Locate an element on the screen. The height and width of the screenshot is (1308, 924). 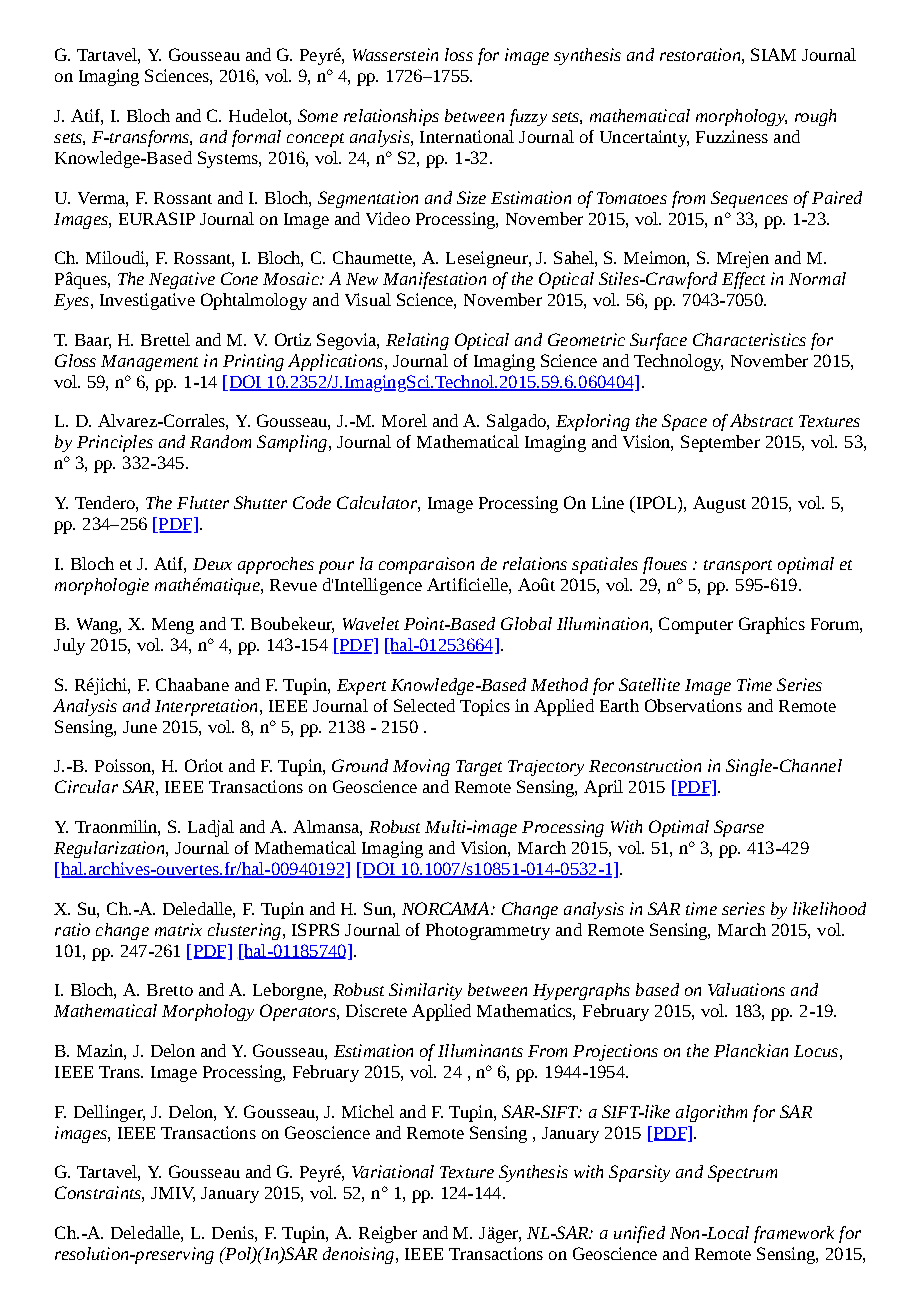
Management is located at coordinates (149, 363).
